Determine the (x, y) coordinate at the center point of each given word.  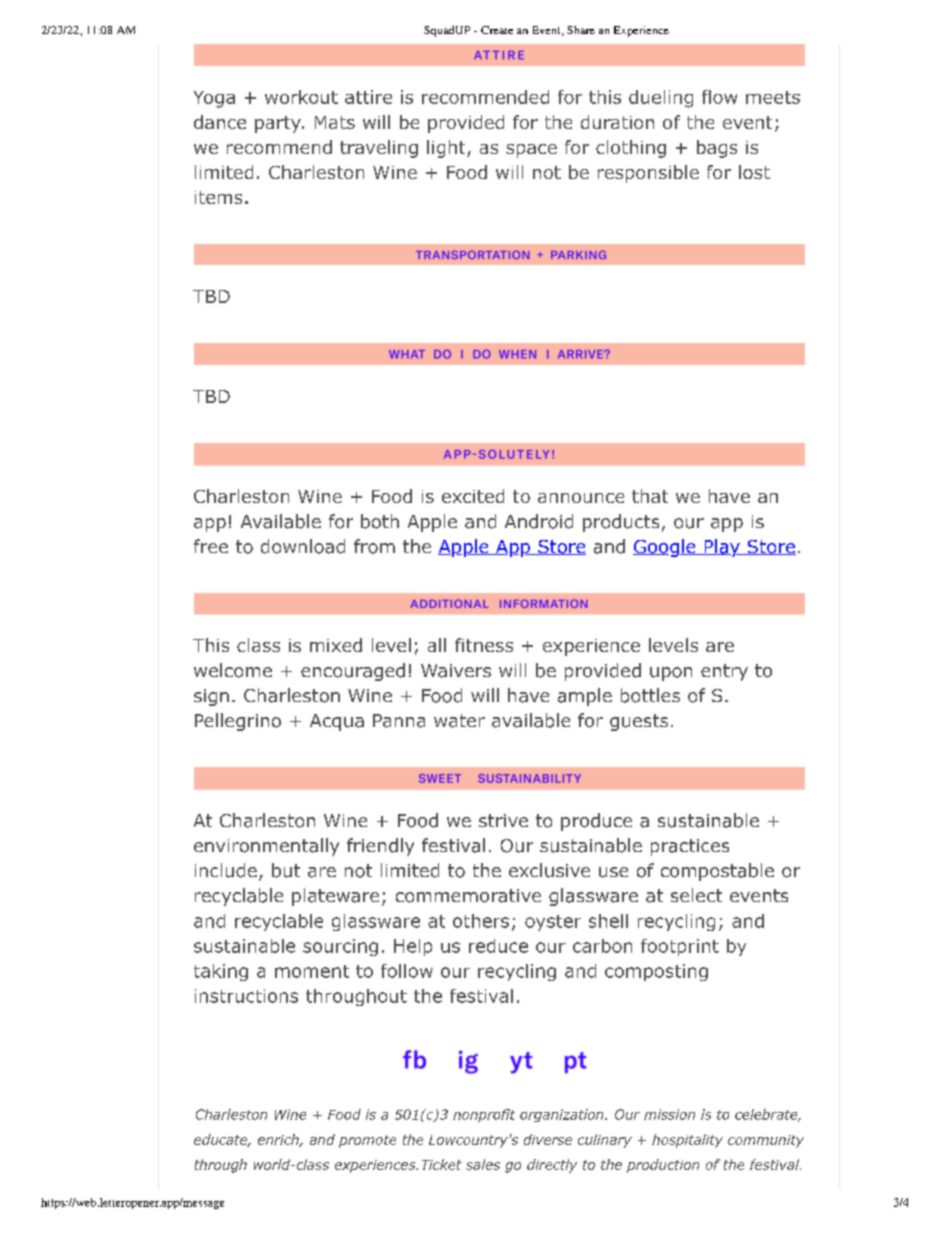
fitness (484, 645)
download (303, 546)
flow (719, 97)
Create (497, 30)
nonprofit (484, 1115)
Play (722, 548)
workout (301, 97)
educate (222, 1140)
